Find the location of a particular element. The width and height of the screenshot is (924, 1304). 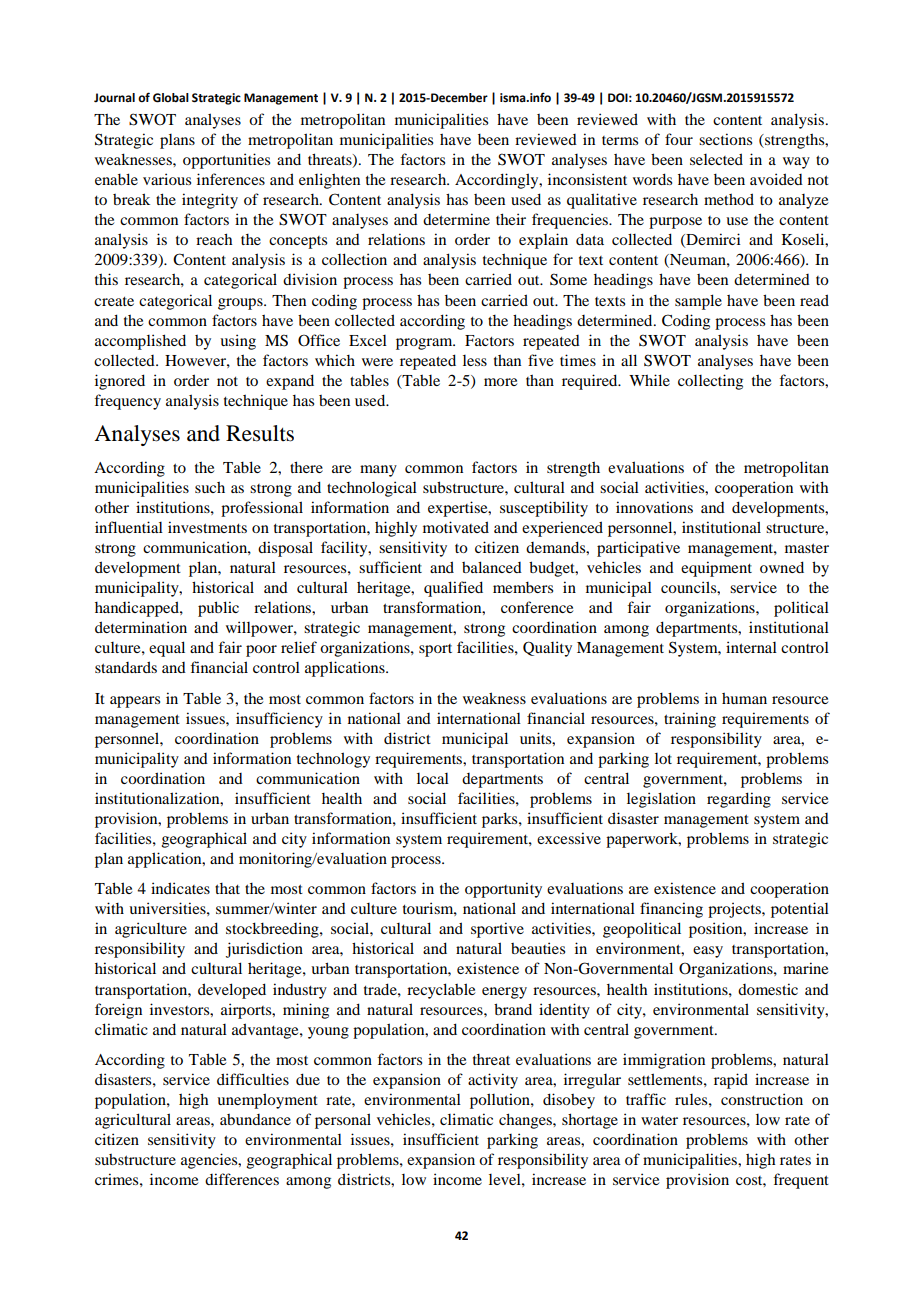

parks is located at coordinates (501, 820).
